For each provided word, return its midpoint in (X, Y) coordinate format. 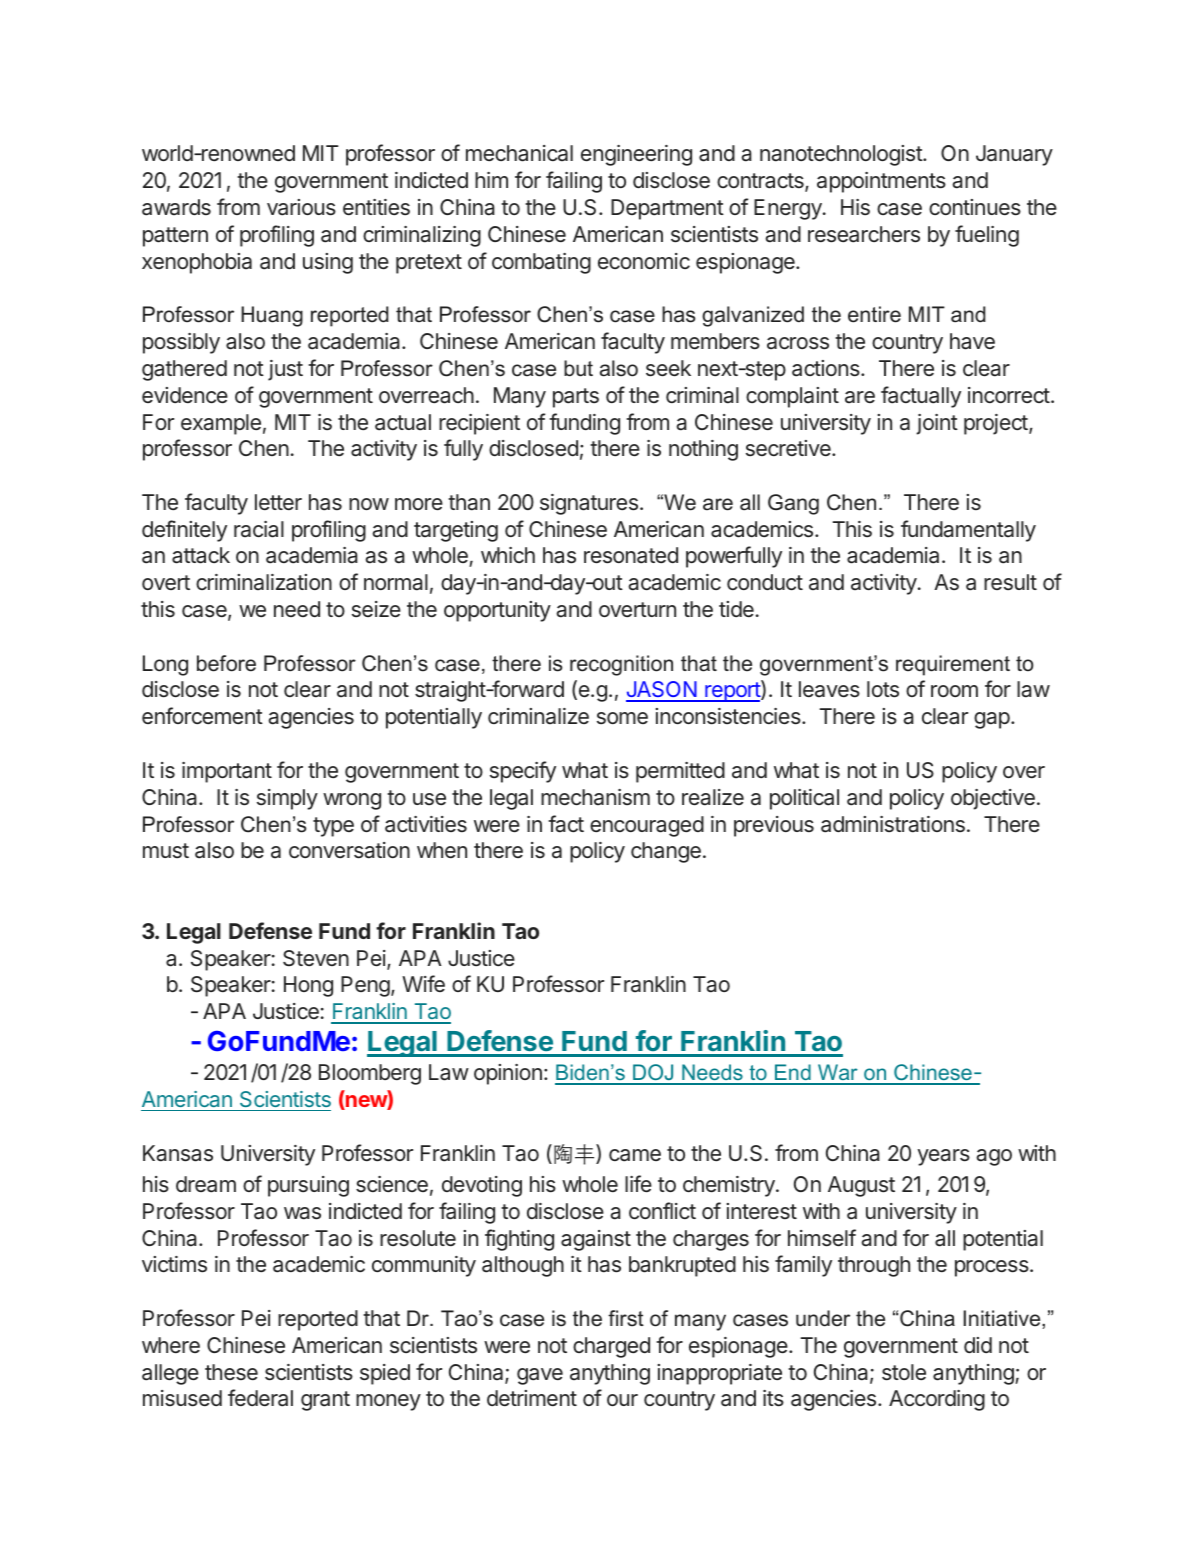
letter (278, 502)
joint (937, 424)
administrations (893, 824)
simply (287, 799)
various (301, 207)
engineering (636, 155)
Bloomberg (370, 1074)
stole (904, 1372)
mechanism (595, 797)
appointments (881, 182)
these (231, 1372)
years (943, 1157)
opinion (508, 1074)
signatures (589, 504)
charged (611, 1347)
